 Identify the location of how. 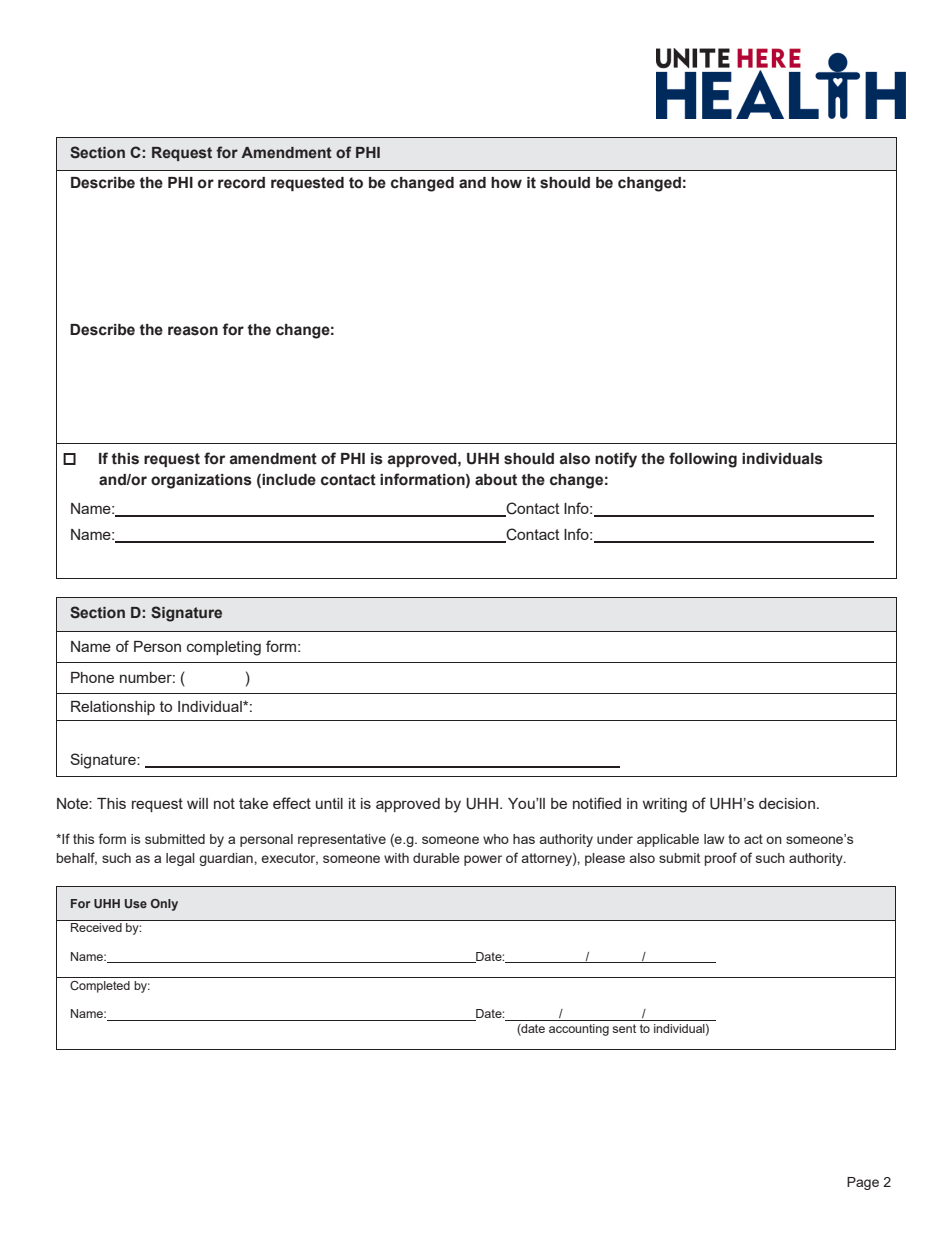
(506, 183).
